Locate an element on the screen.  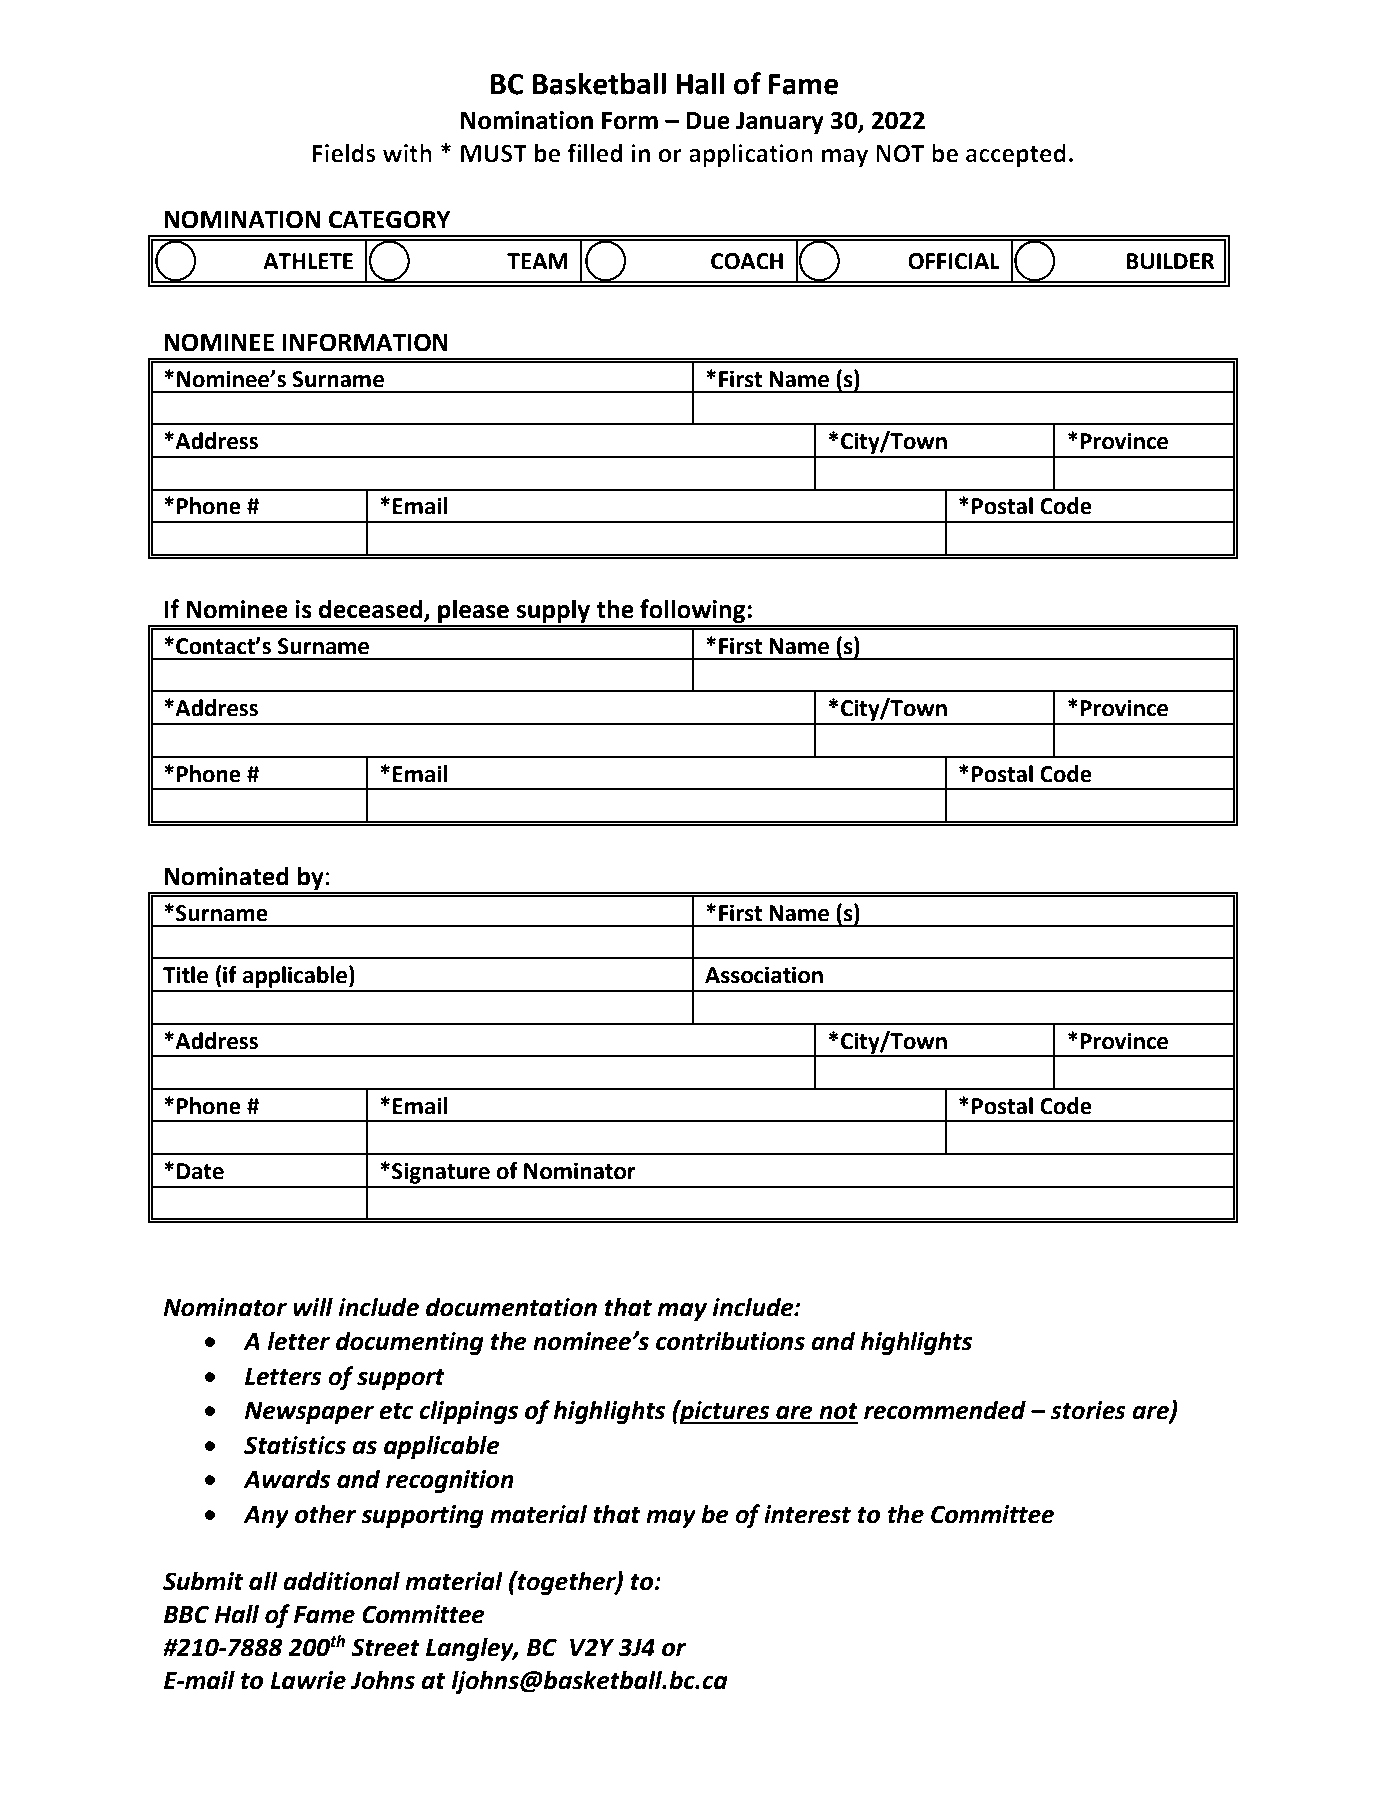
accepted is located at coordinates (1016, 155).
